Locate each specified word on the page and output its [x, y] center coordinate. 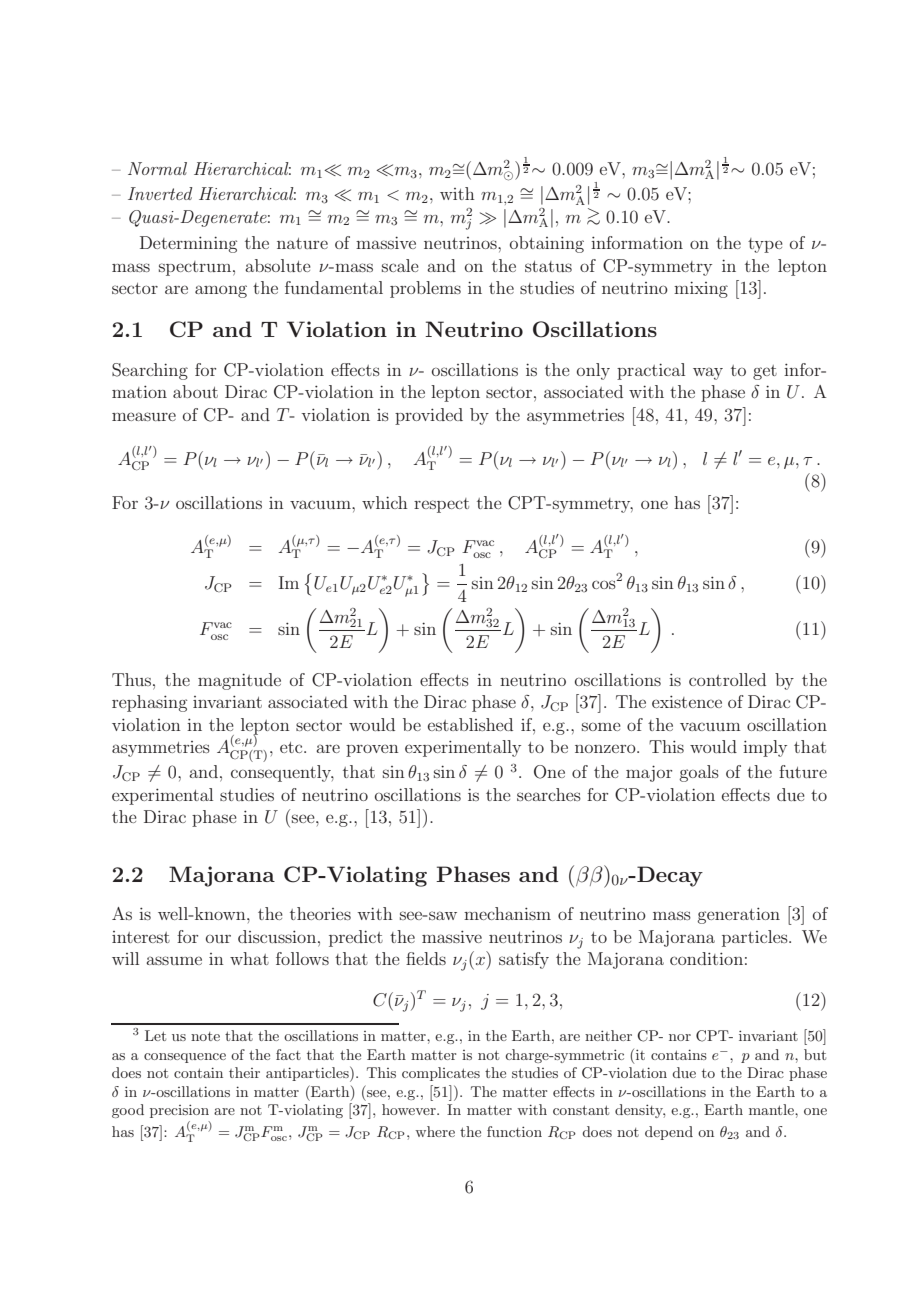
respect [441, 505]
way [708, 373]
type [765, 245]
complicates [441, 1074]
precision [179, 1111]
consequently [282, 773]
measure [144, 416]
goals [699, 773]
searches [549, 794]
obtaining [547, 244]
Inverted [160, 193]
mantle [772, 1109]
